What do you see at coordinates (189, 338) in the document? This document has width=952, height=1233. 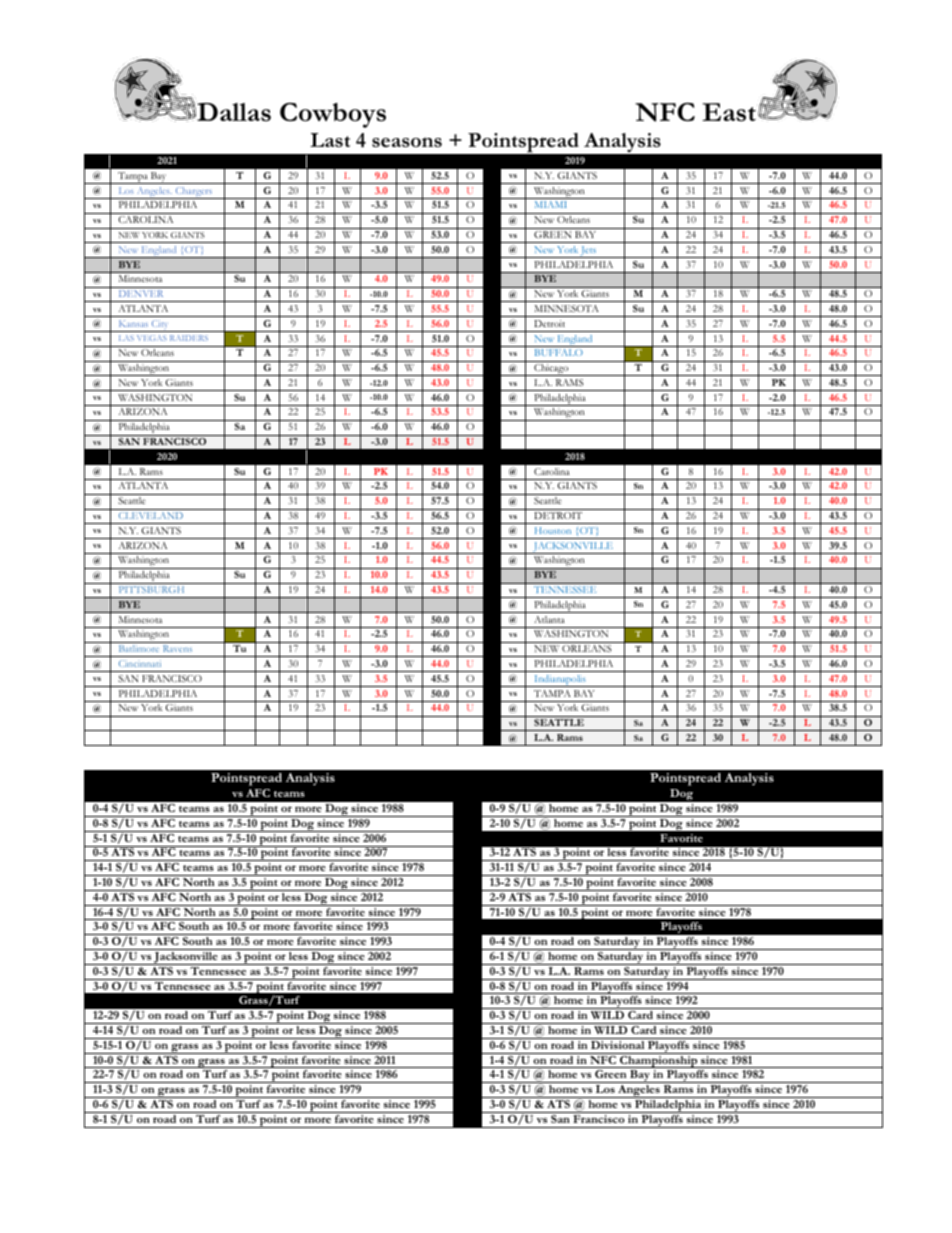 I see `RAIDERS` at bounding box center [189, 338].
